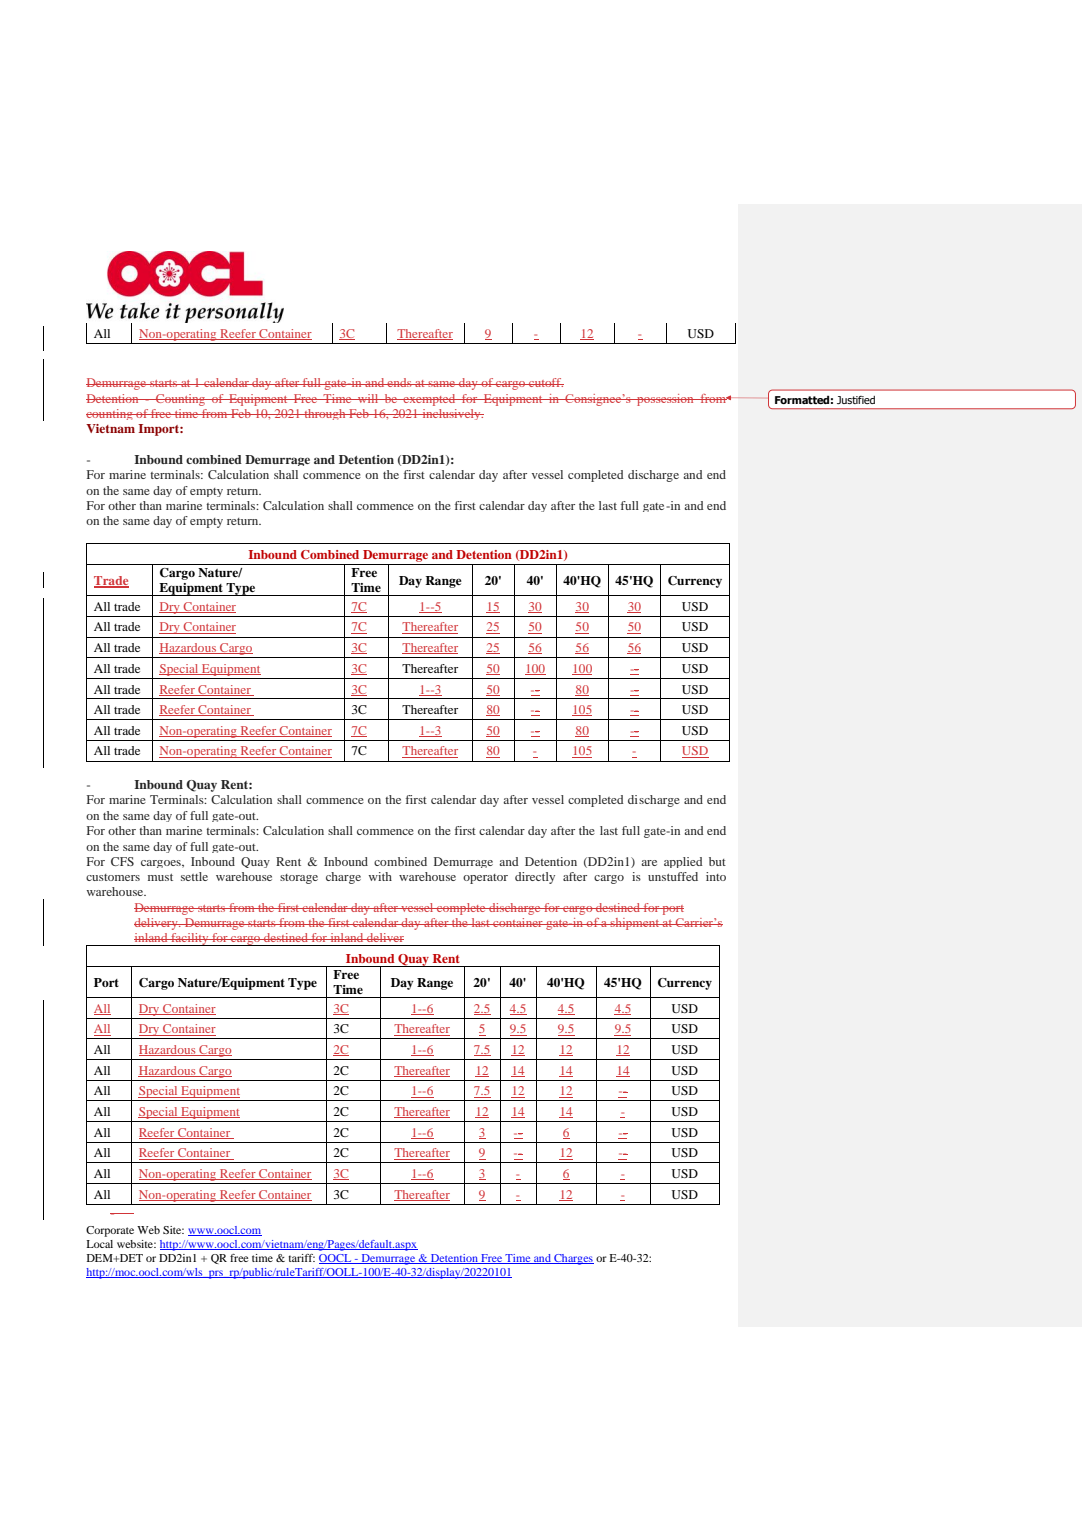  Describe the element at coordinates (485, 879) in the image. I see `operator` at that location.
